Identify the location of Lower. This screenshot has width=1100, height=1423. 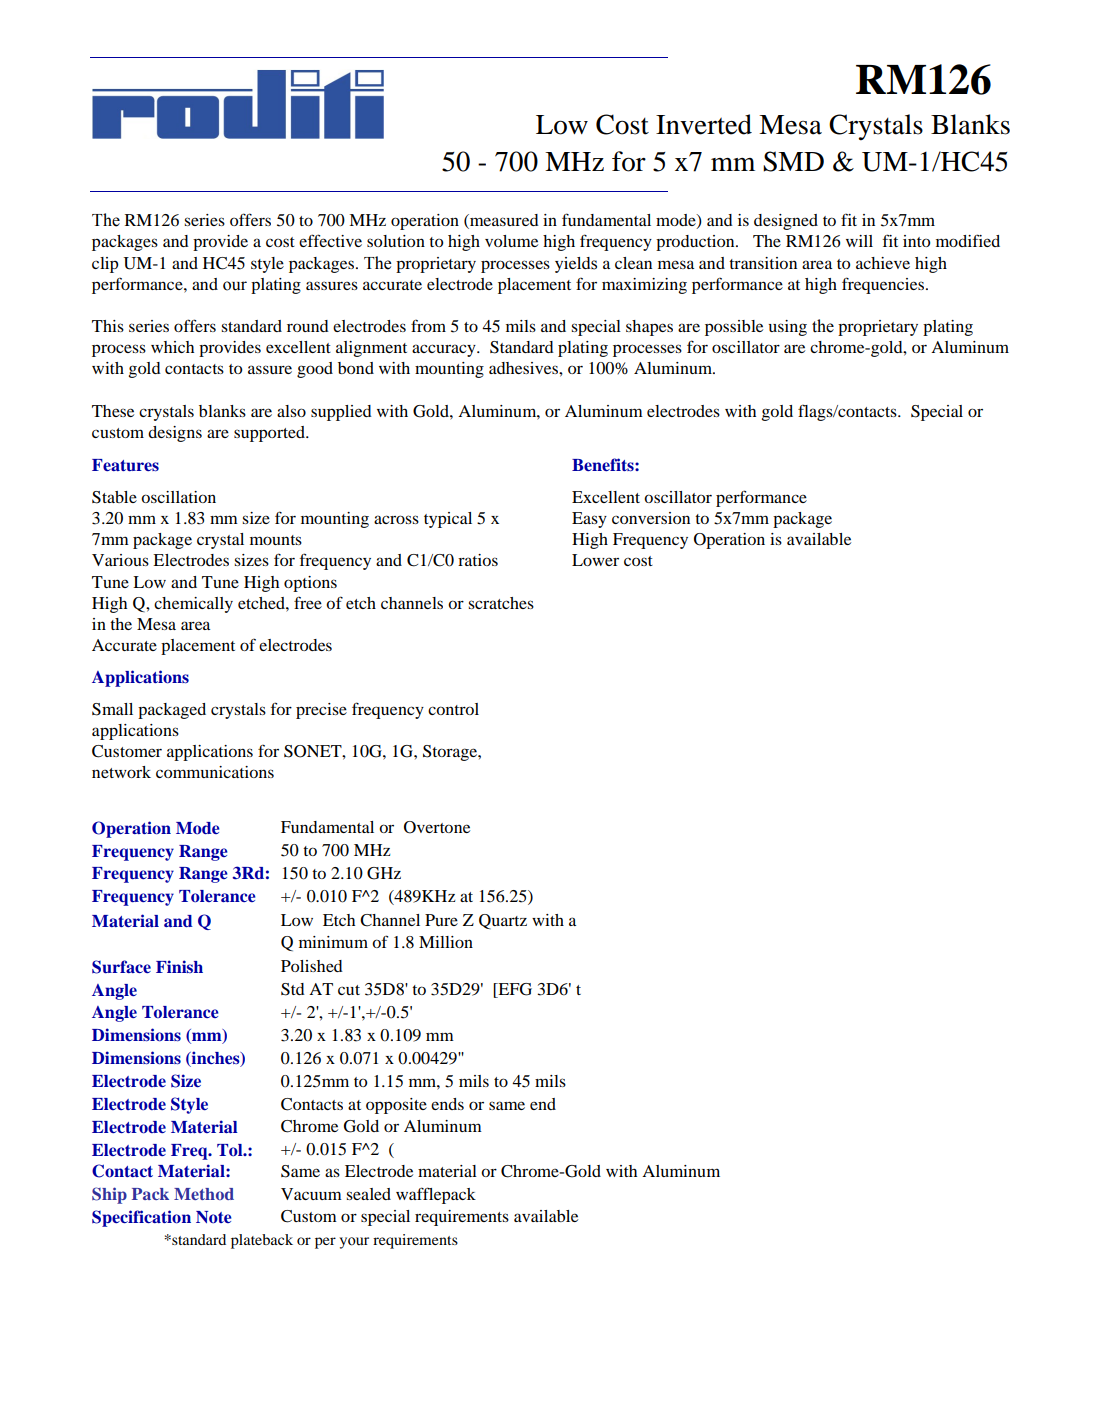
(595, 560).
